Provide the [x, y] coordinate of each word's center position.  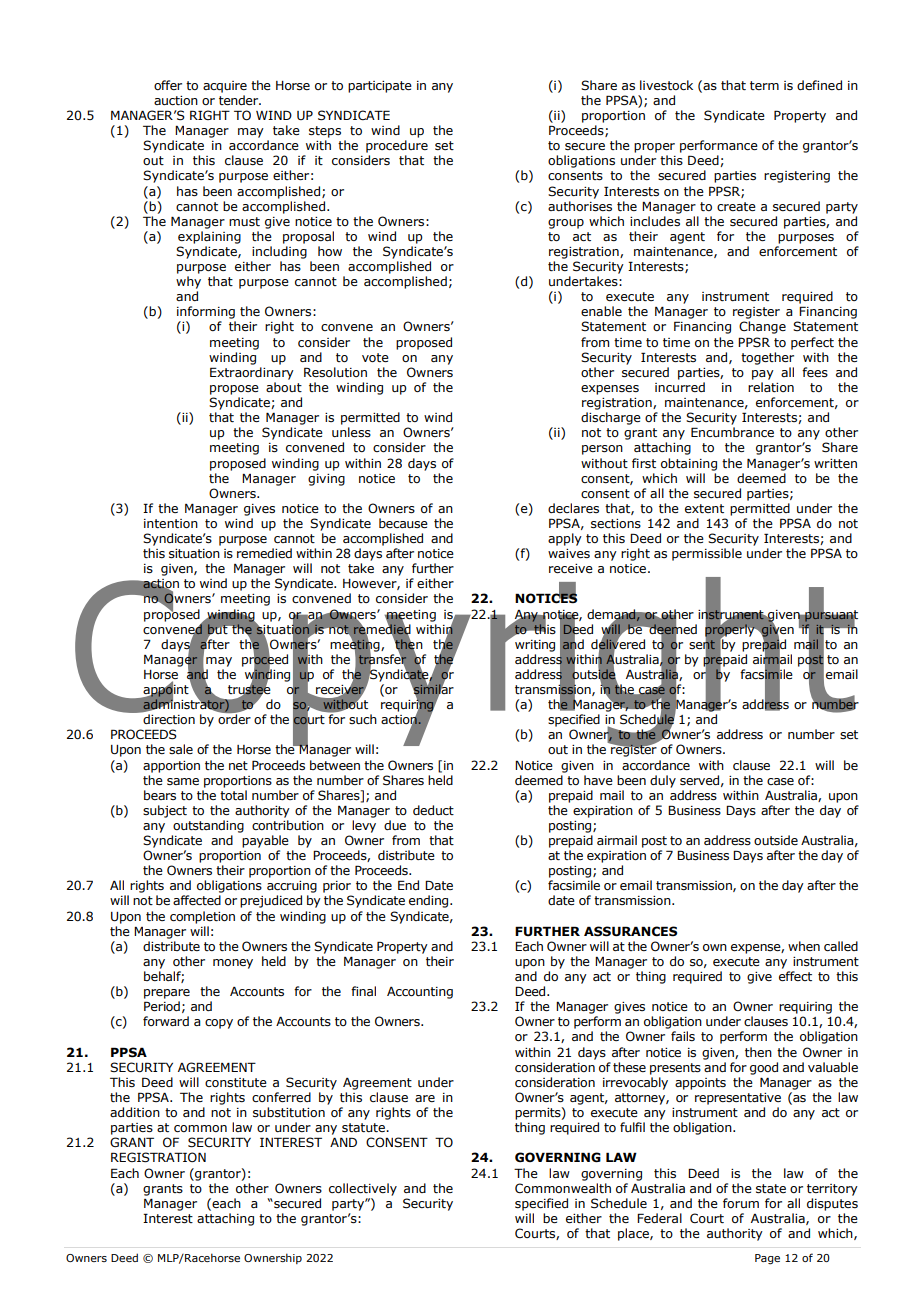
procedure [397, 146]
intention [171, 523]
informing [206, 312]
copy [219, 1024]
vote [375, 357]
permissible [707, 554]
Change [762, 327]
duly [663, 781]
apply [565, 539]
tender [240, 100]
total [233, 795]
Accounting [420, 993]
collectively [363, 1189]
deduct [433, 810]
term [764, 85]
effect [795, 976]
